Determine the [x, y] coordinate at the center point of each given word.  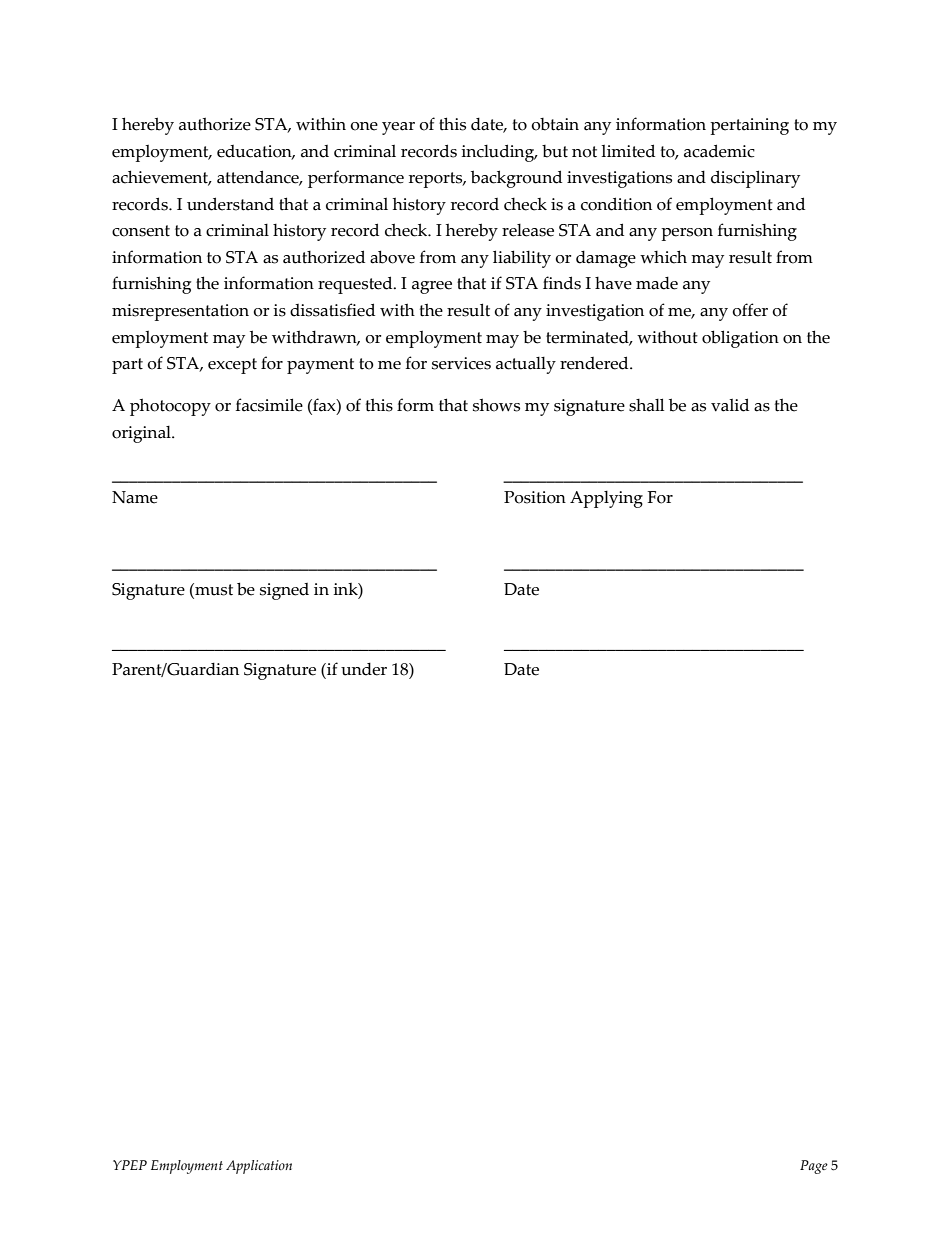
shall [646, 405]
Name [135, 497]
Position [535, 497]
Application [259, 1167]
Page [814, 1167]
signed [284, 591]
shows [496, 405]
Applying [606, 499]
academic [719, 151]
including [499, 153]
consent [141, 231]
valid [730, 405]
